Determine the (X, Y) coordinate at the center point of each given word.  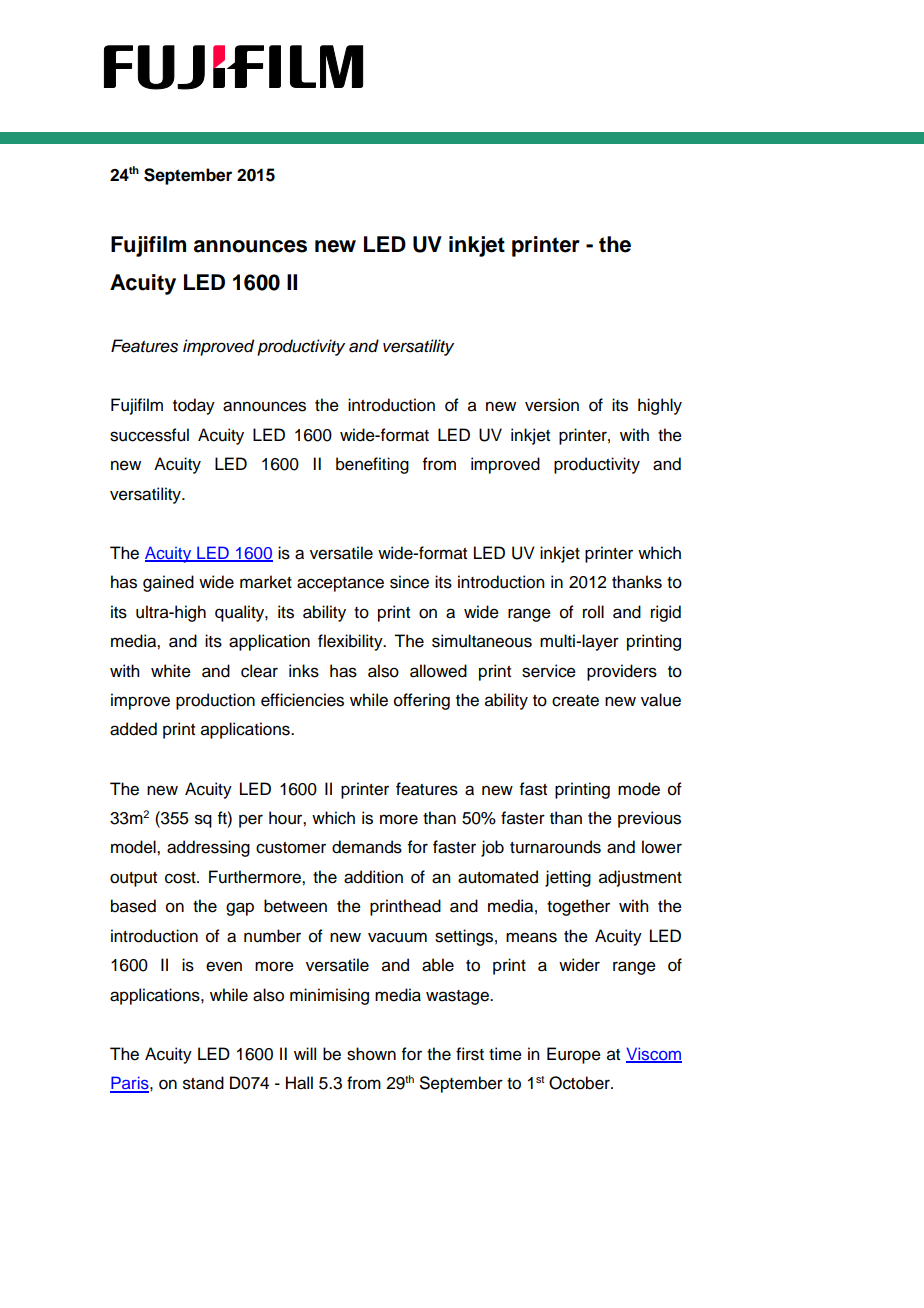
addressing (208, 848)
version (552, 405)
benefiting (372, 465)
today (194, 406)
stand (203, 1083)
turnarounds (555, 847)
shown (371, 1054)
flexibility (351, 642)
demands (367, 847)
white (171, 671)
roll (593, 612)
